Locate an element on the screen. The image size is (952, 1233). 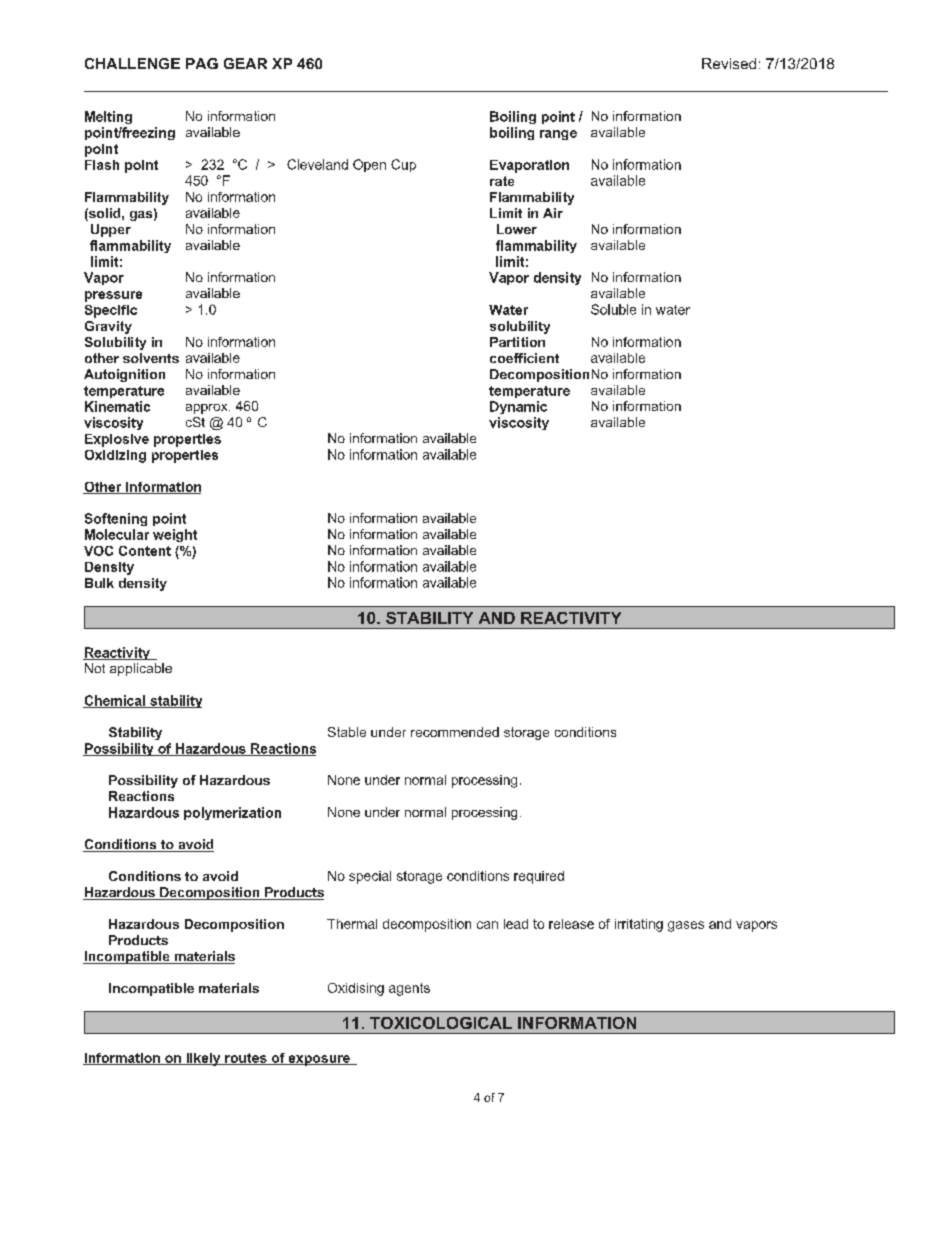
TOXICOLOGICAL is located at coordinates (441, 1023).
